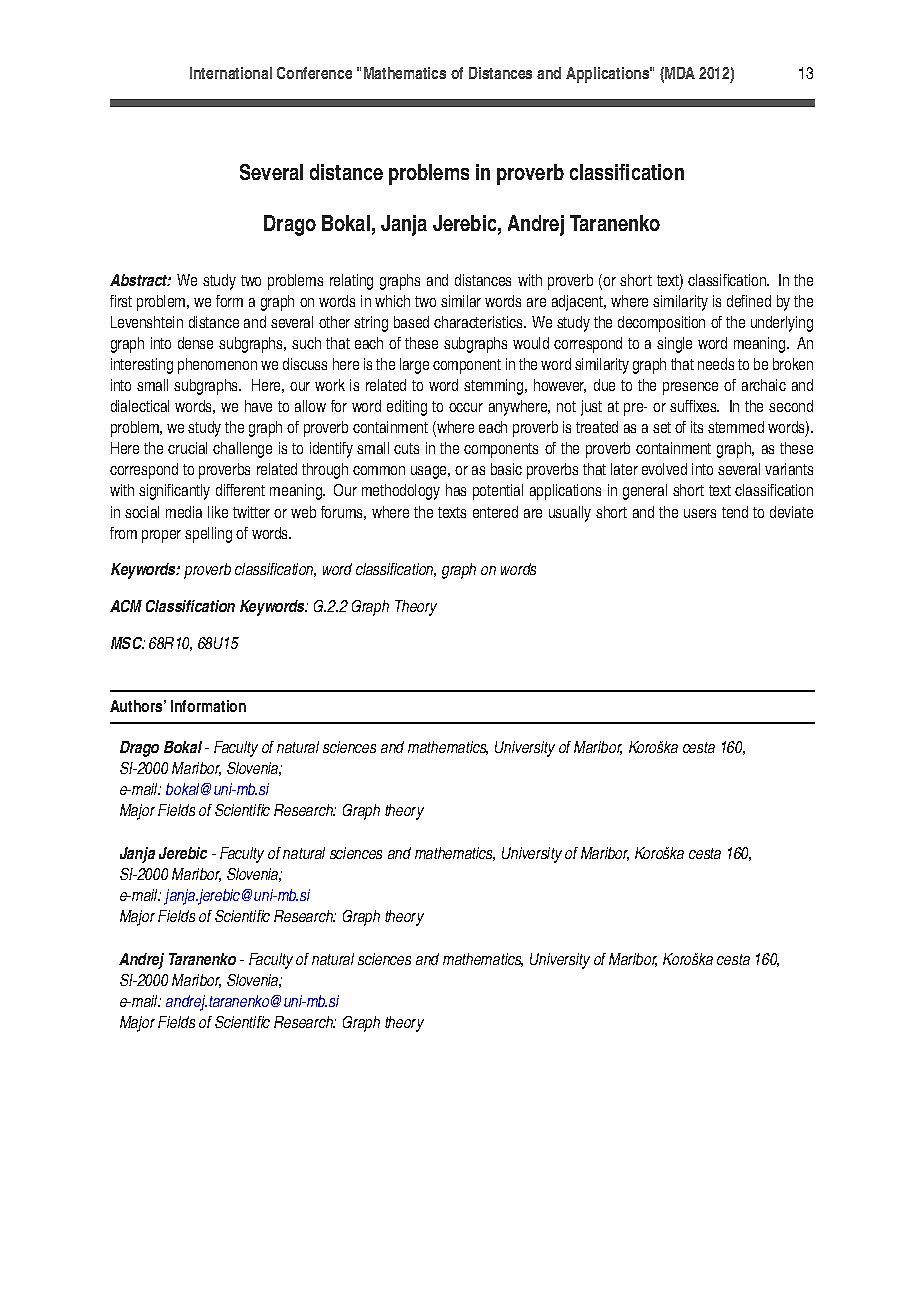  I want to click on first, so click(121, 301).
